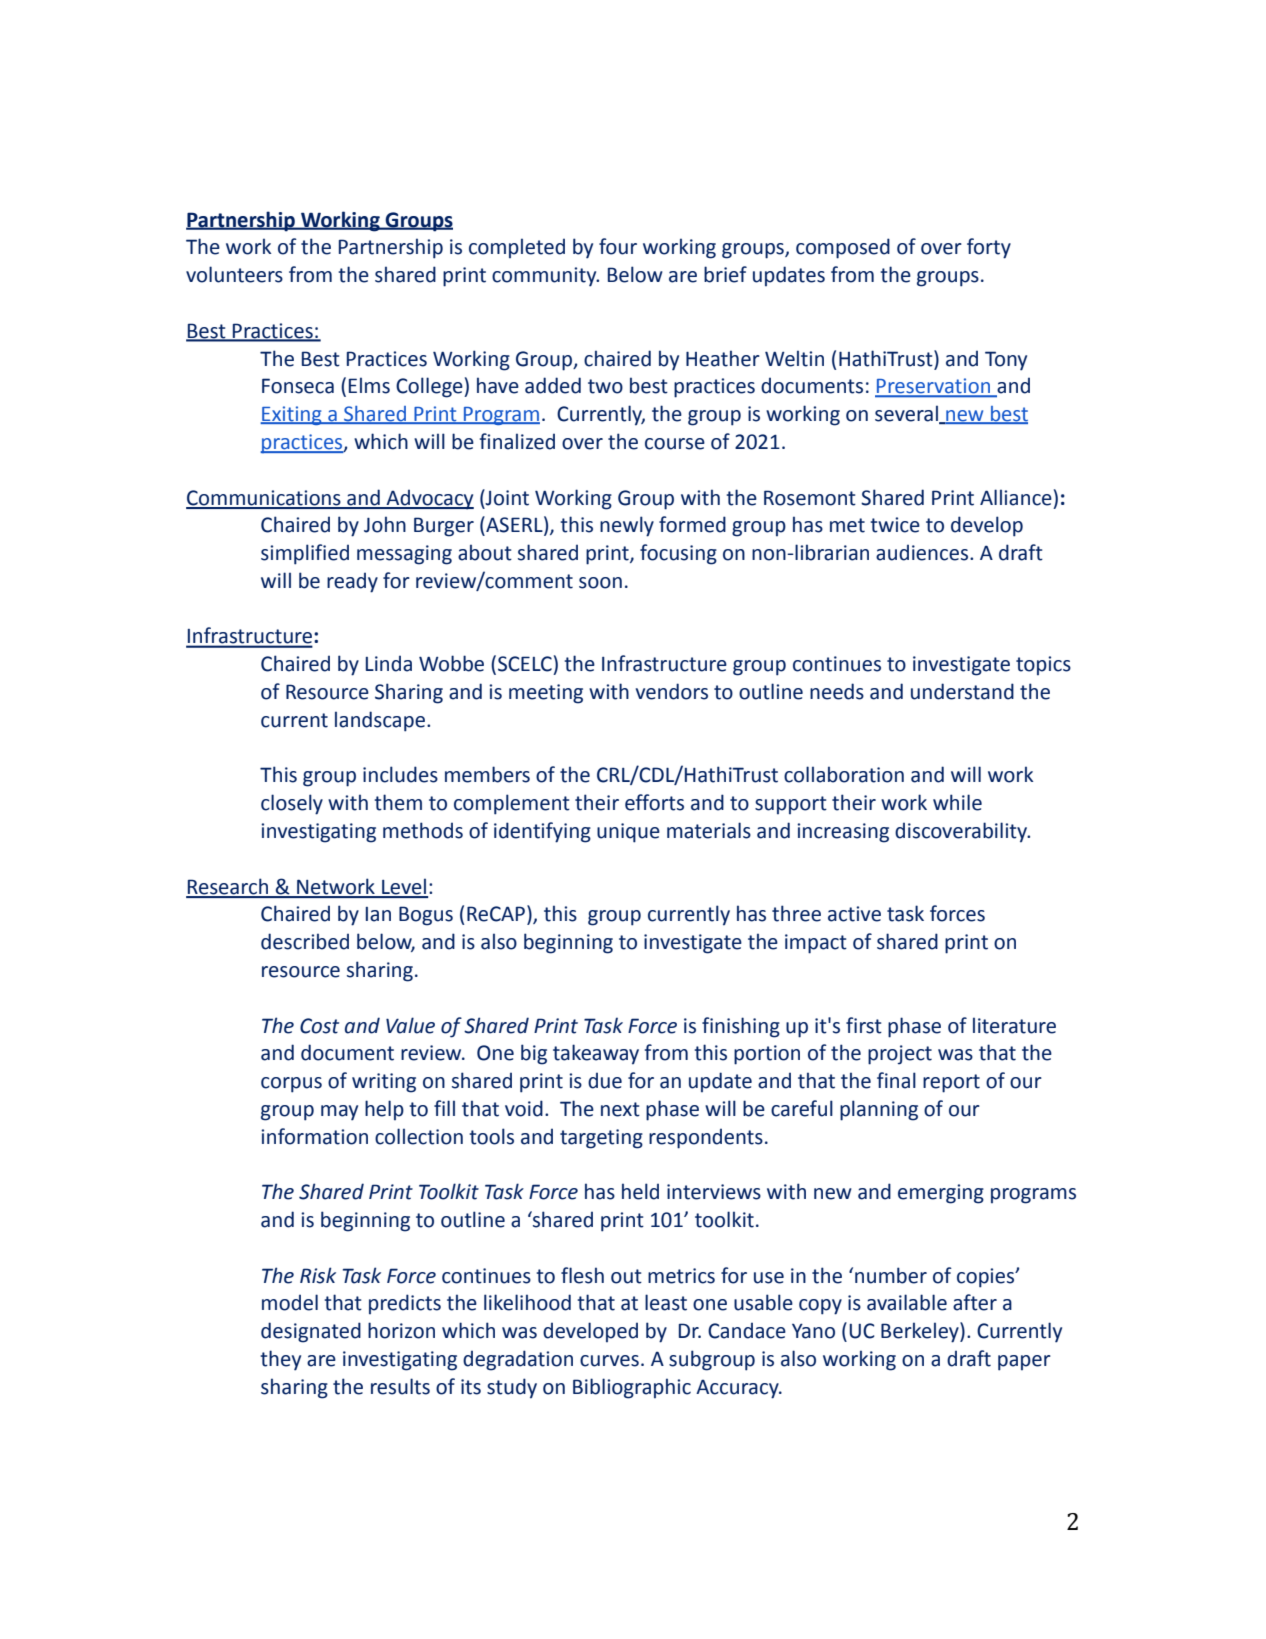 Image resolution: width=1266 pixels, height=1639 pixels. I want to click on literature, so click(1014, 1025).
